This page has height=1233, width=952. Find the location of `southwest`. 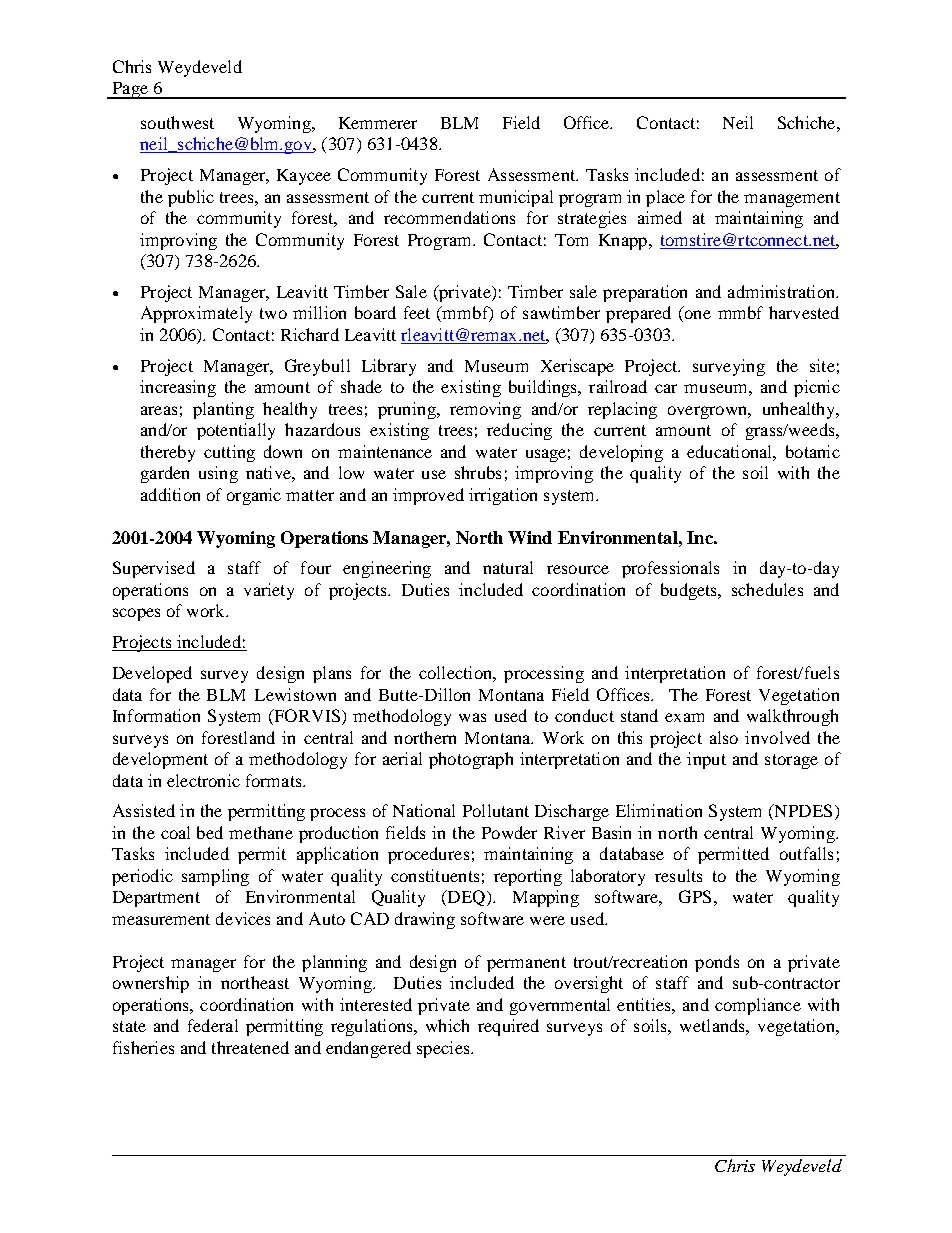

southwest is located at coordinates (177, 122).
